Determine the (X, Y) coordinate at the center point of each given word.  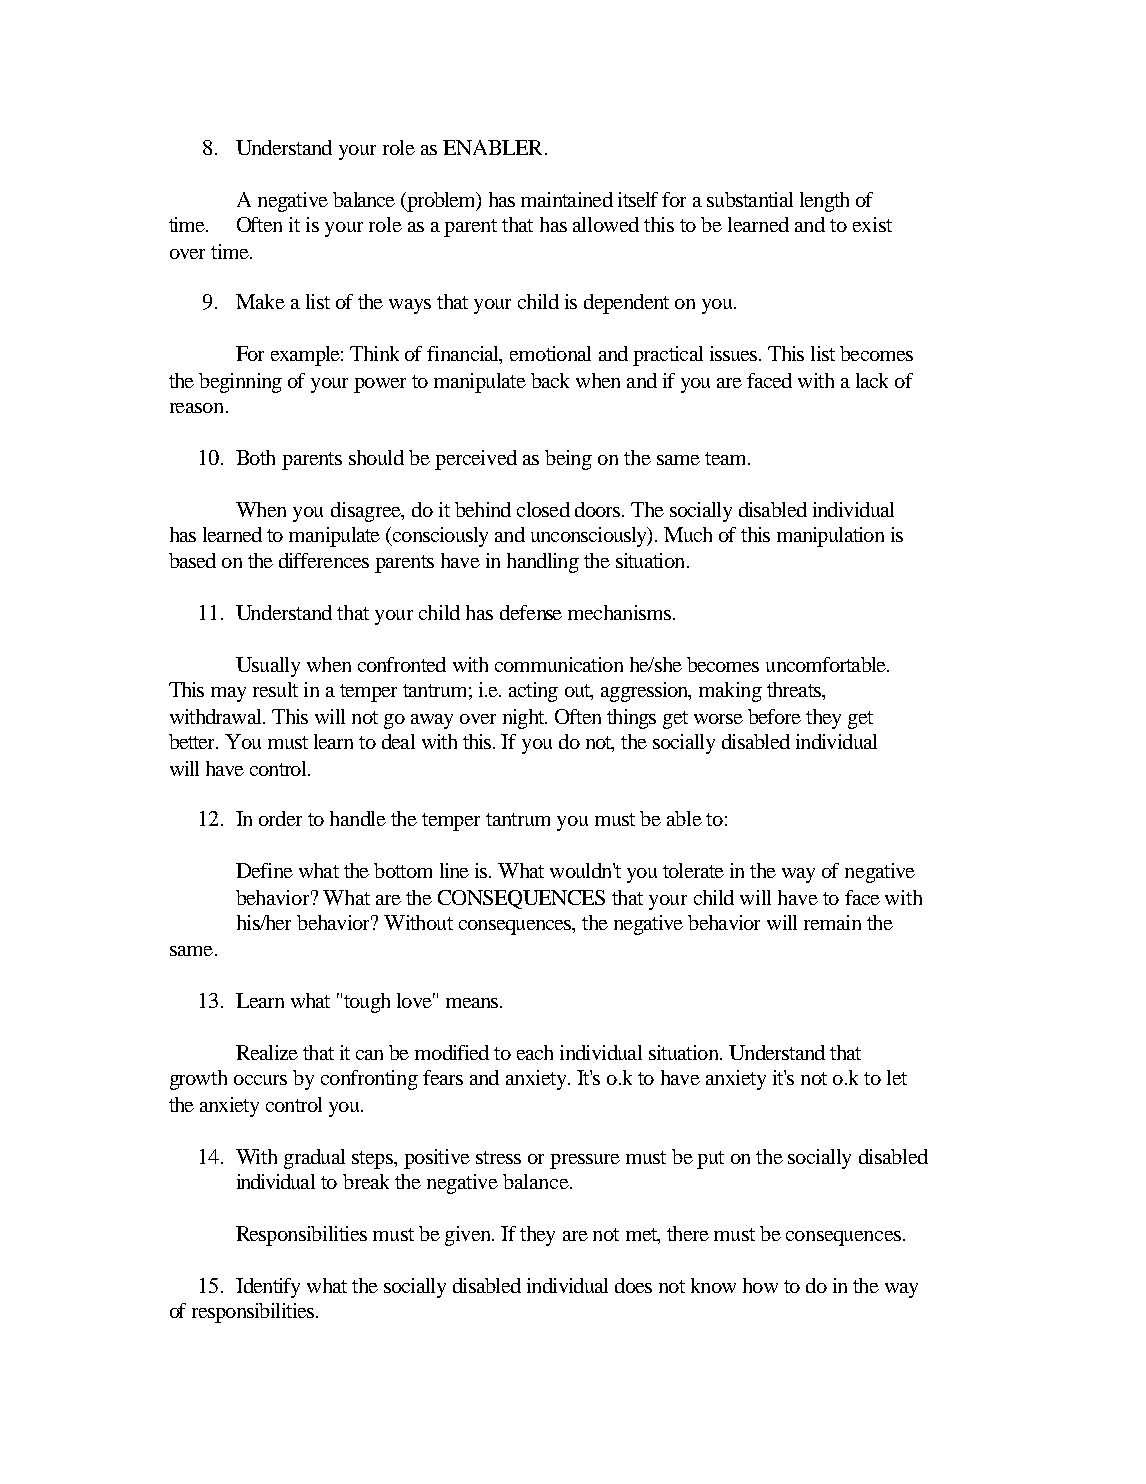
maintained (567, 199)
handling (543, 563)
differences (324, 560)
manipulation (830, 537)
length (824, 202)
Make (260, 301)
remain (832, 922)
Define (264, 870)
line (454, 870)
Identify (268, 1288)
